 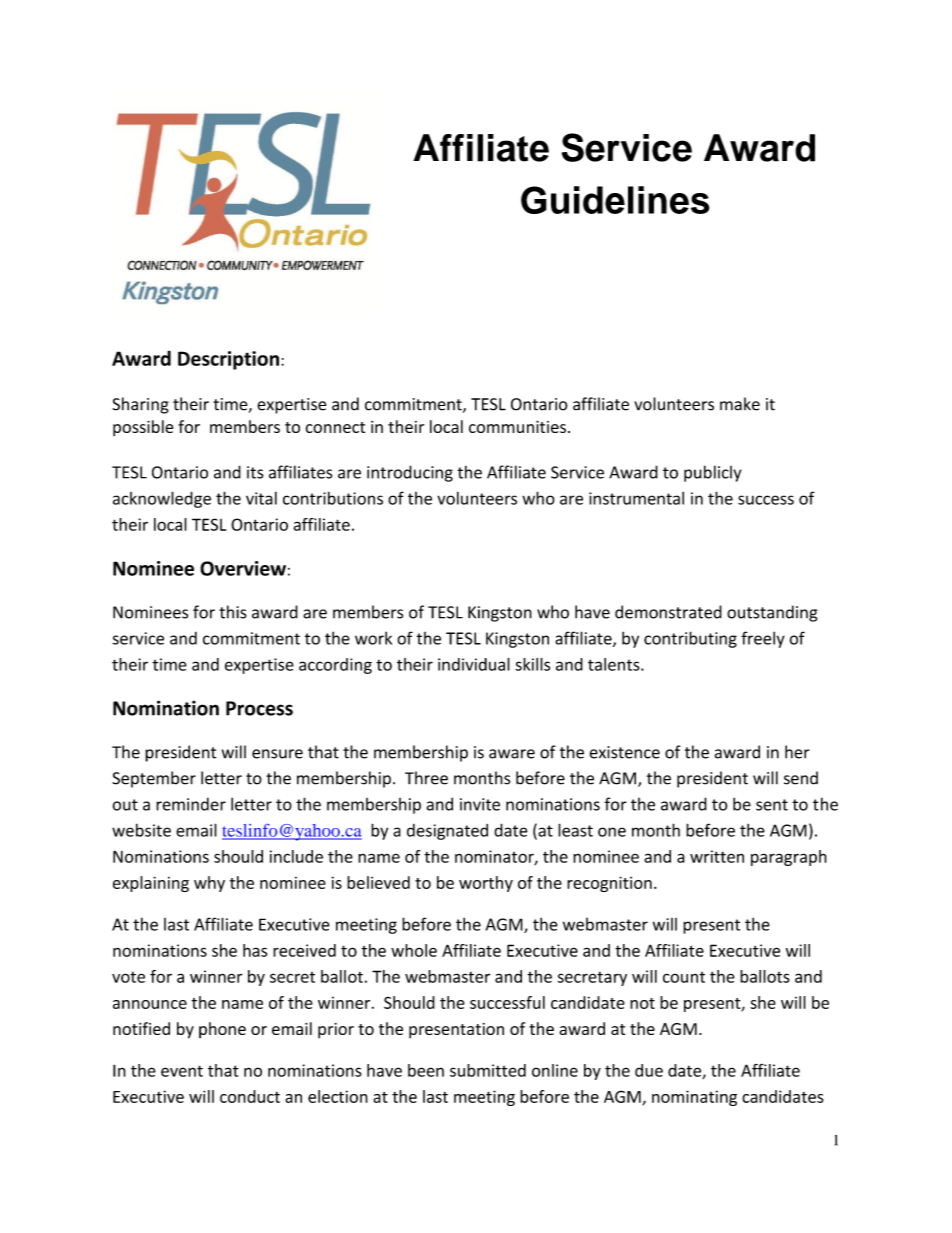 I want to click on event, so click(x=182, y=1071).
